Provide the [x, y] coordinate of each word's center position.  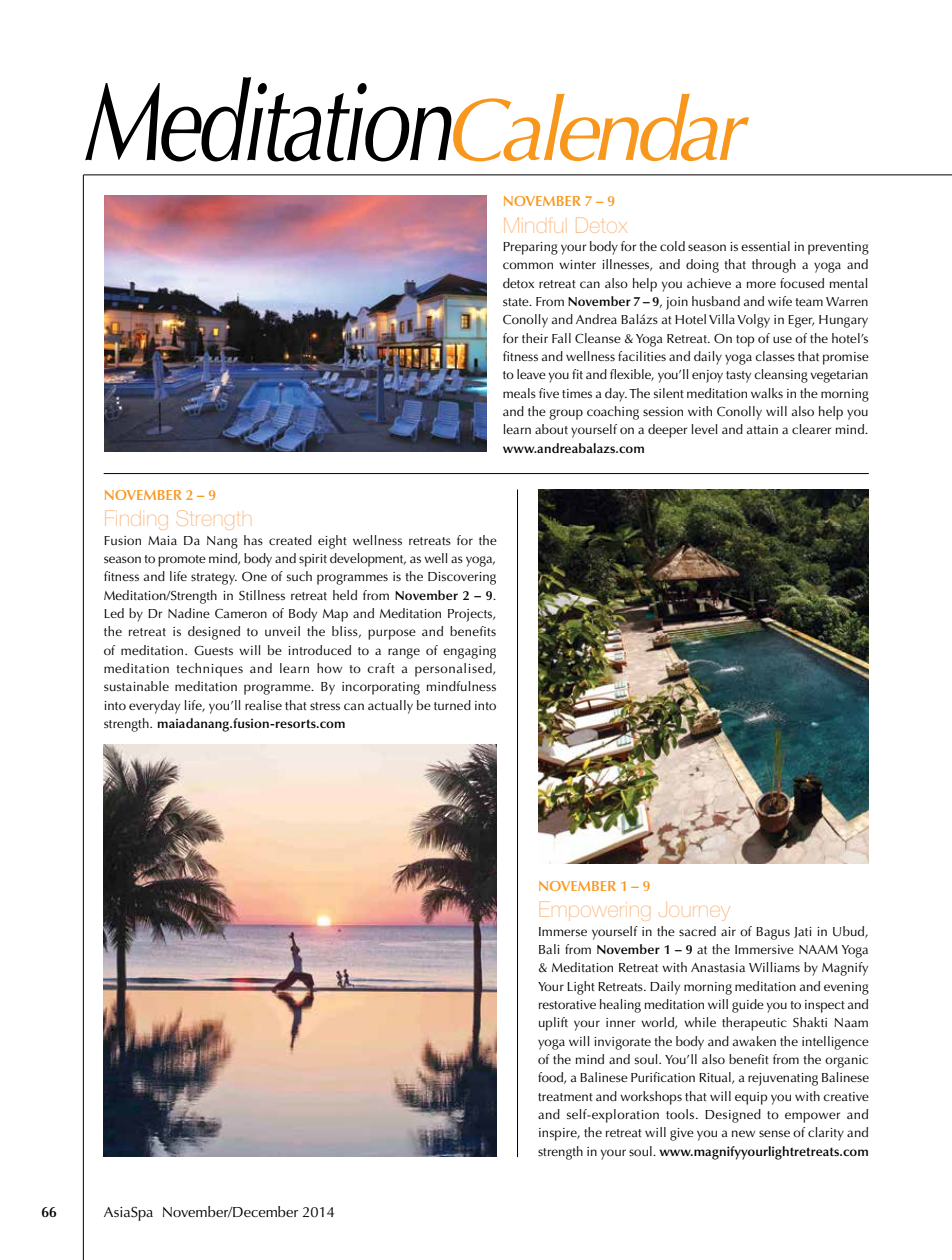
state [517, 302]
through [774, 266]
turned [452, 705]
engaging [469, 652]
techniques [209, 670]
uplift [553, 1024]
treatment [565, 1097]
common [528, 265]
